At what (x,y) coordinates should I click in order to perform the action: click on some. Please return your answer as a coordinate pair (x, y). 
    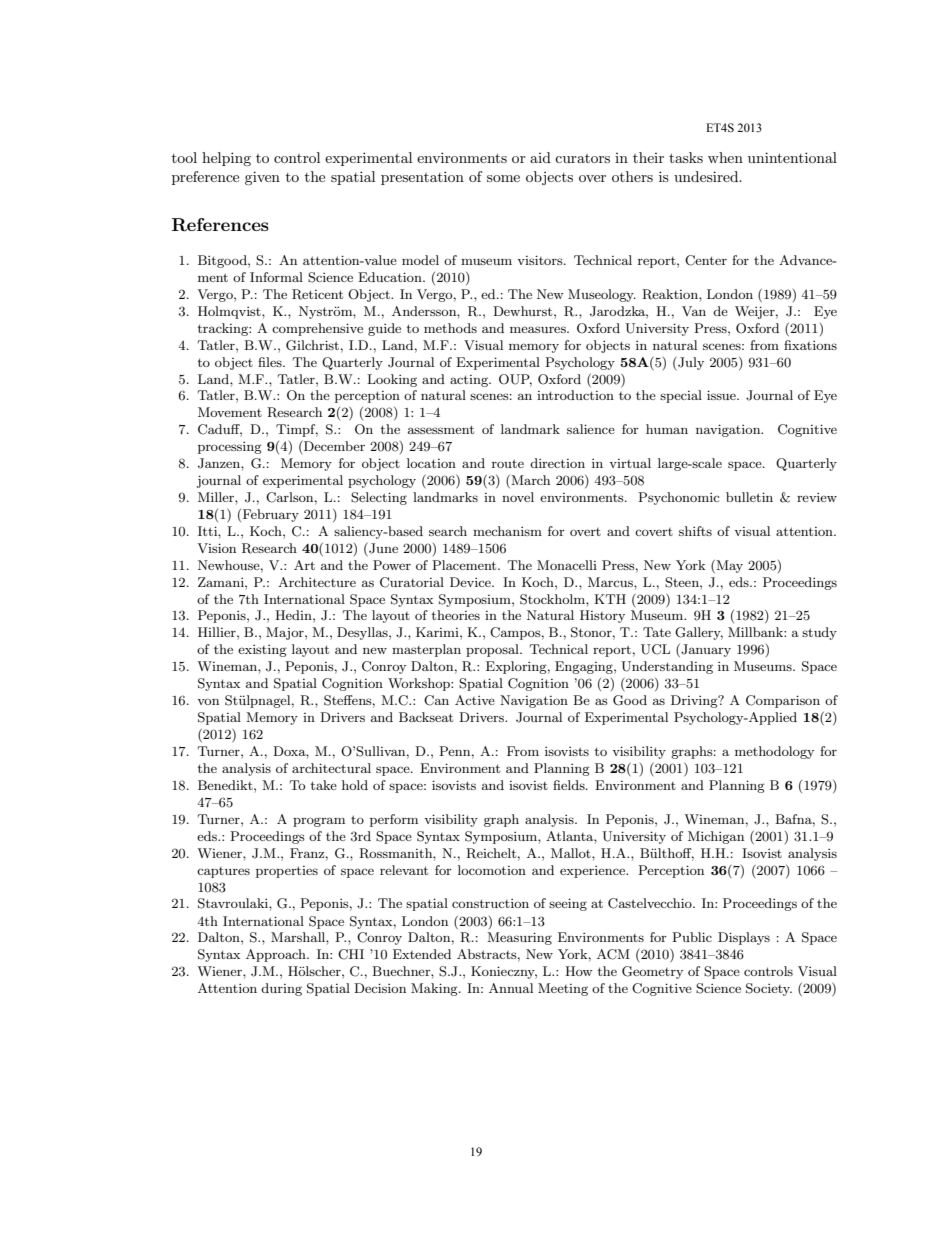
    Looking at the image, I should click on (503, 178).
